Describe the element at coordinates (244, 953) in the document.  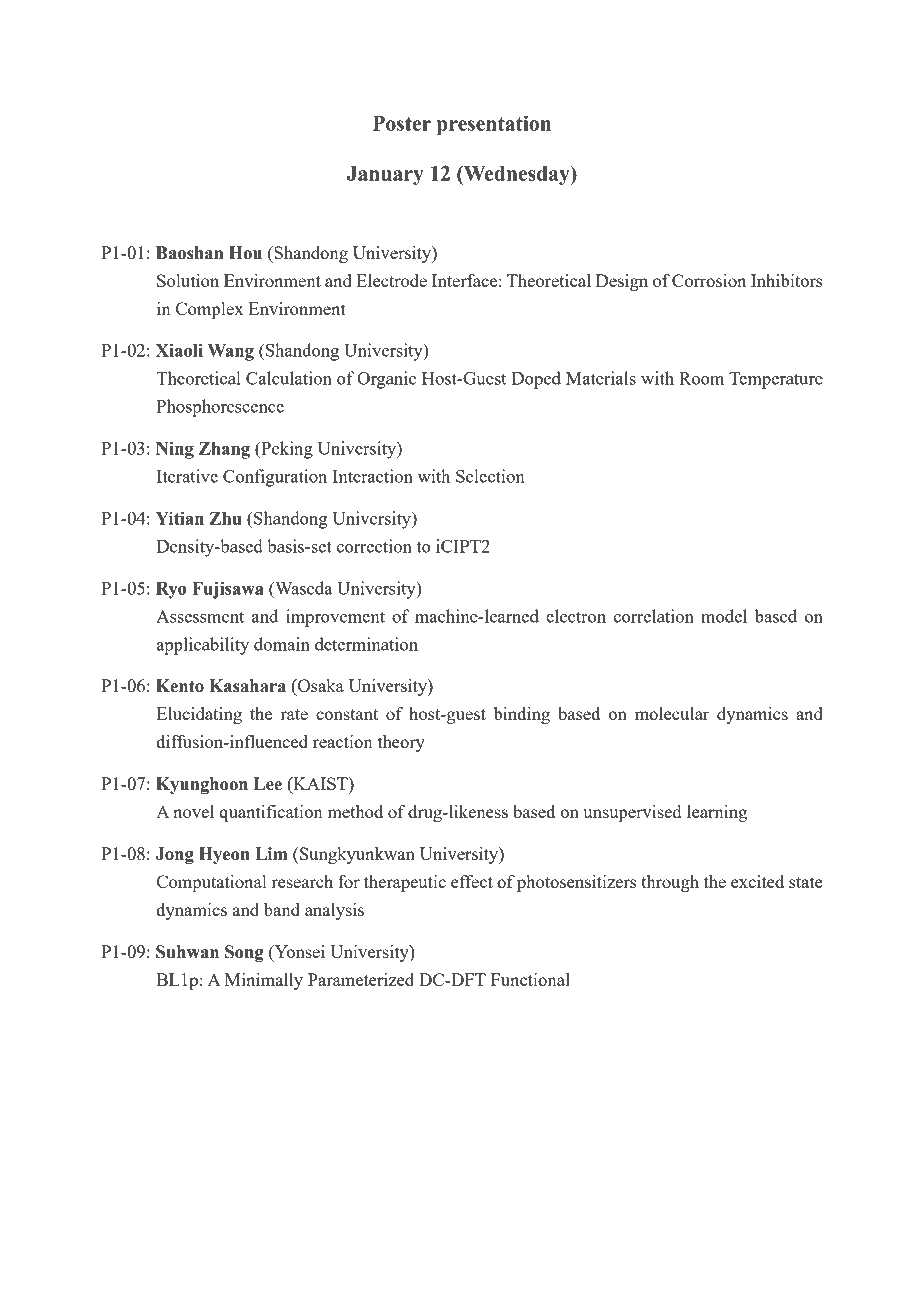
I see `Song` at that location.
